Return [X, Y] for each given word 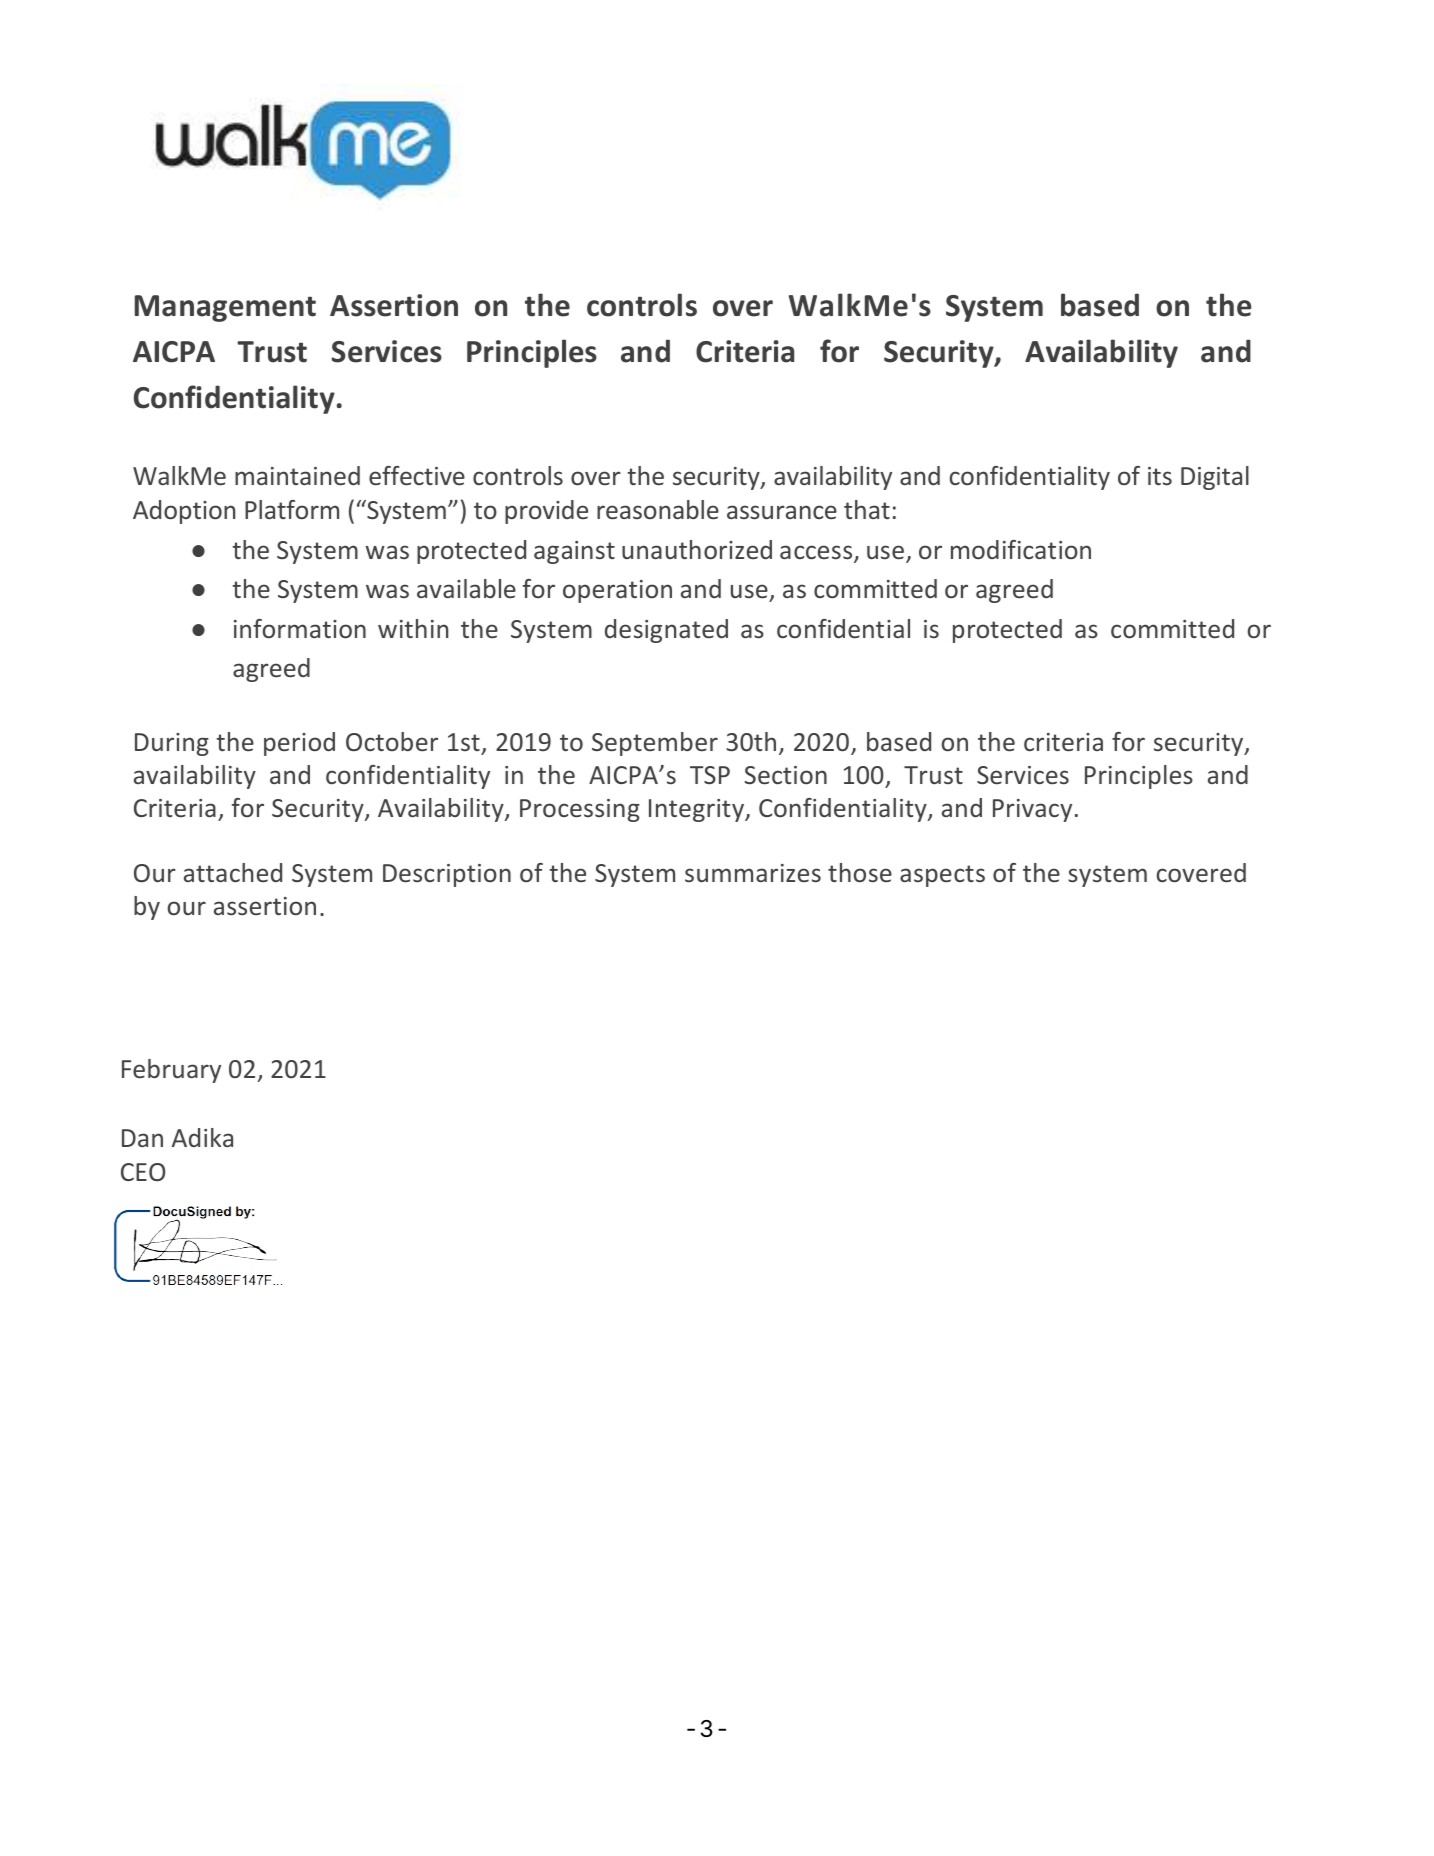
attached [233, 872]
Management [225, 308]
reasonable [658, 509]
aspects [942, 876]
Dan [142, 1138]
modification [1021, 549]
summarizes [753, 873]
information [300, 628]
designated [666, 631]
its [1160, 476]
